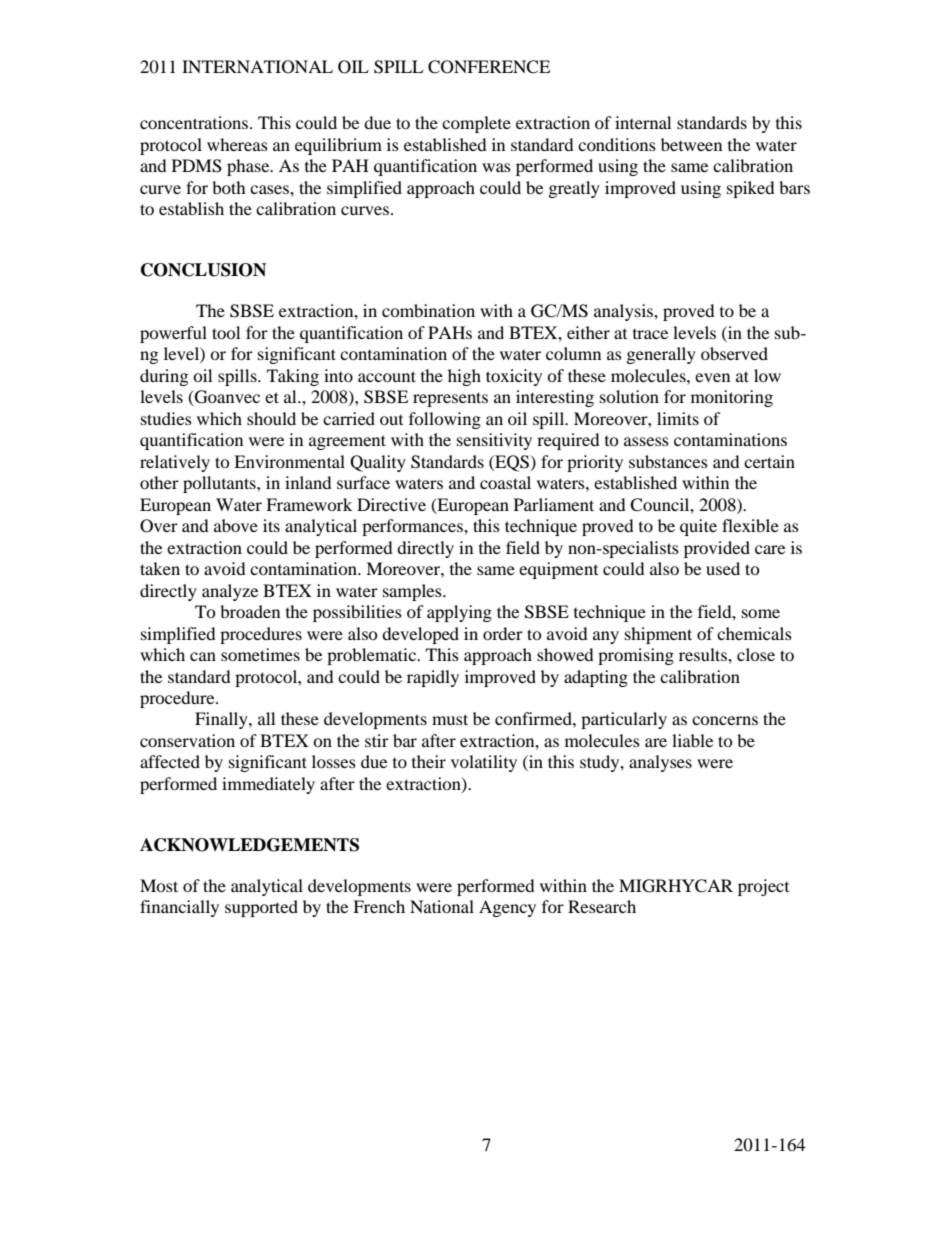 The height and width of the screenshot is (1233, 952). I want to click on Agency, so click(507, 908).
